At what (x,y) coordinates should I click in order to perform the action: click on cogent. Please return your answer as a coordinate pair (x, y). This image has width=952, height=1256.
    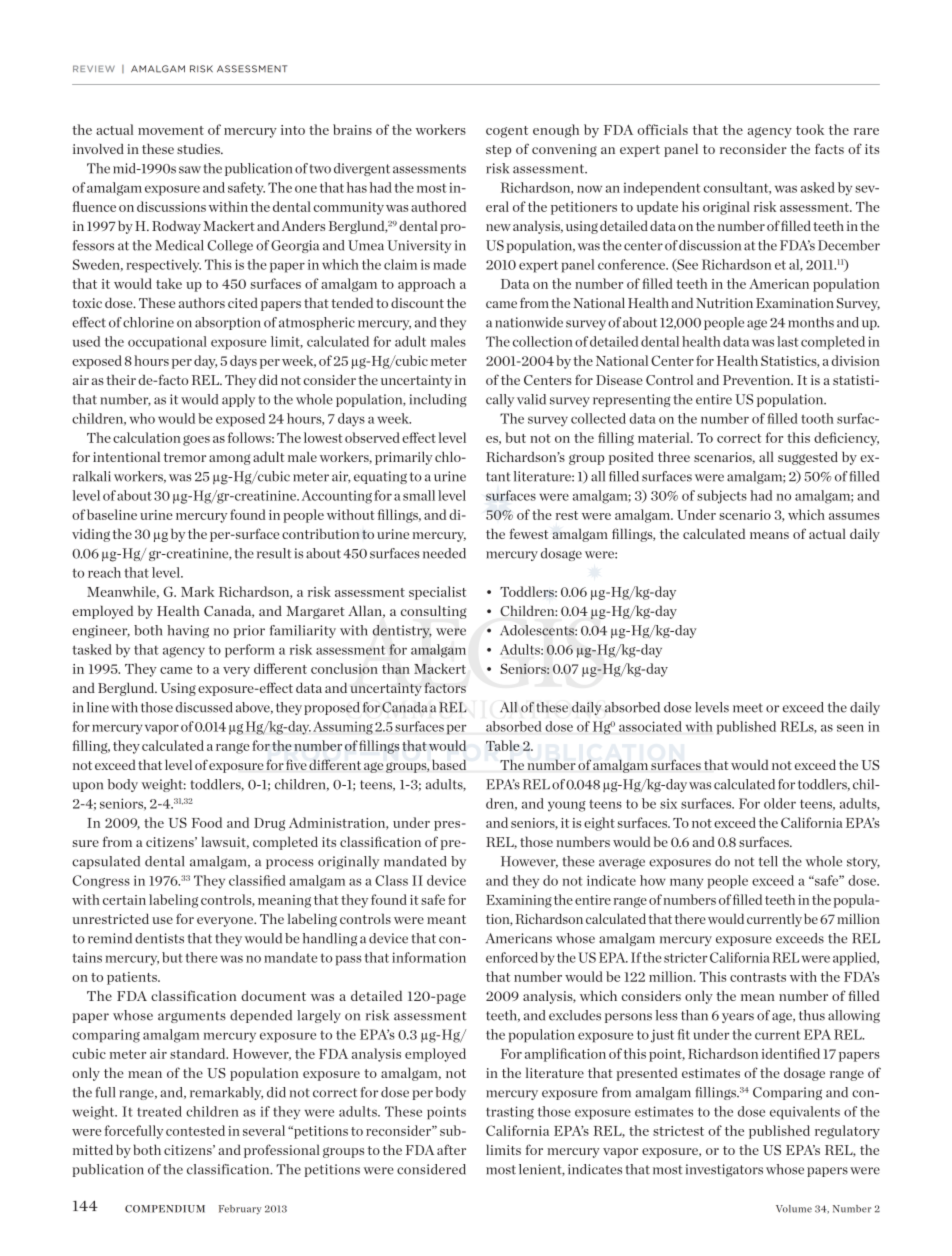
    Looking at the image, I should click on (507, 132).
